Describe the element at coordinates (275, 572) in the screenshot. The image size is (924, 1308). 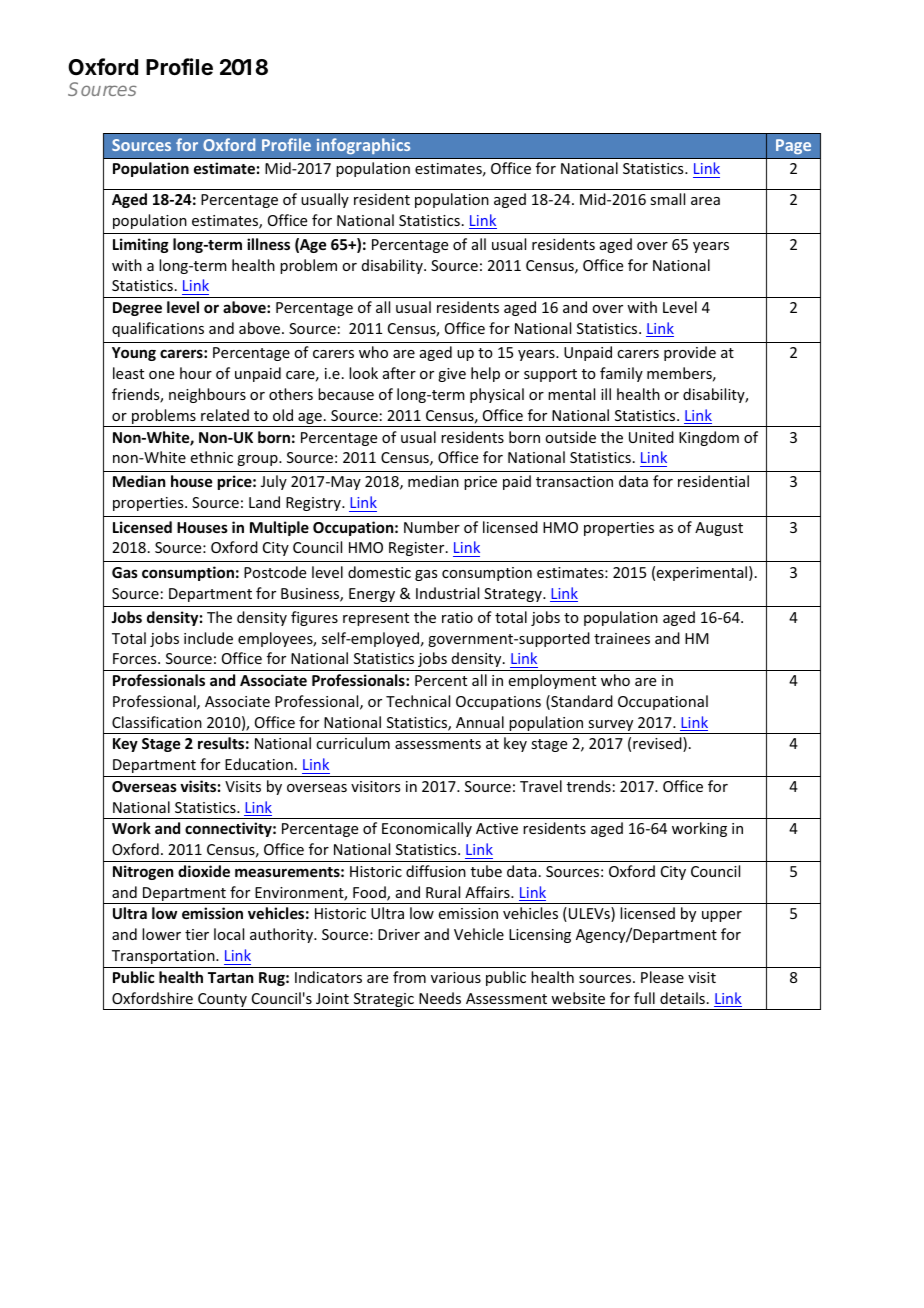
I see `Postcode` at that location.
